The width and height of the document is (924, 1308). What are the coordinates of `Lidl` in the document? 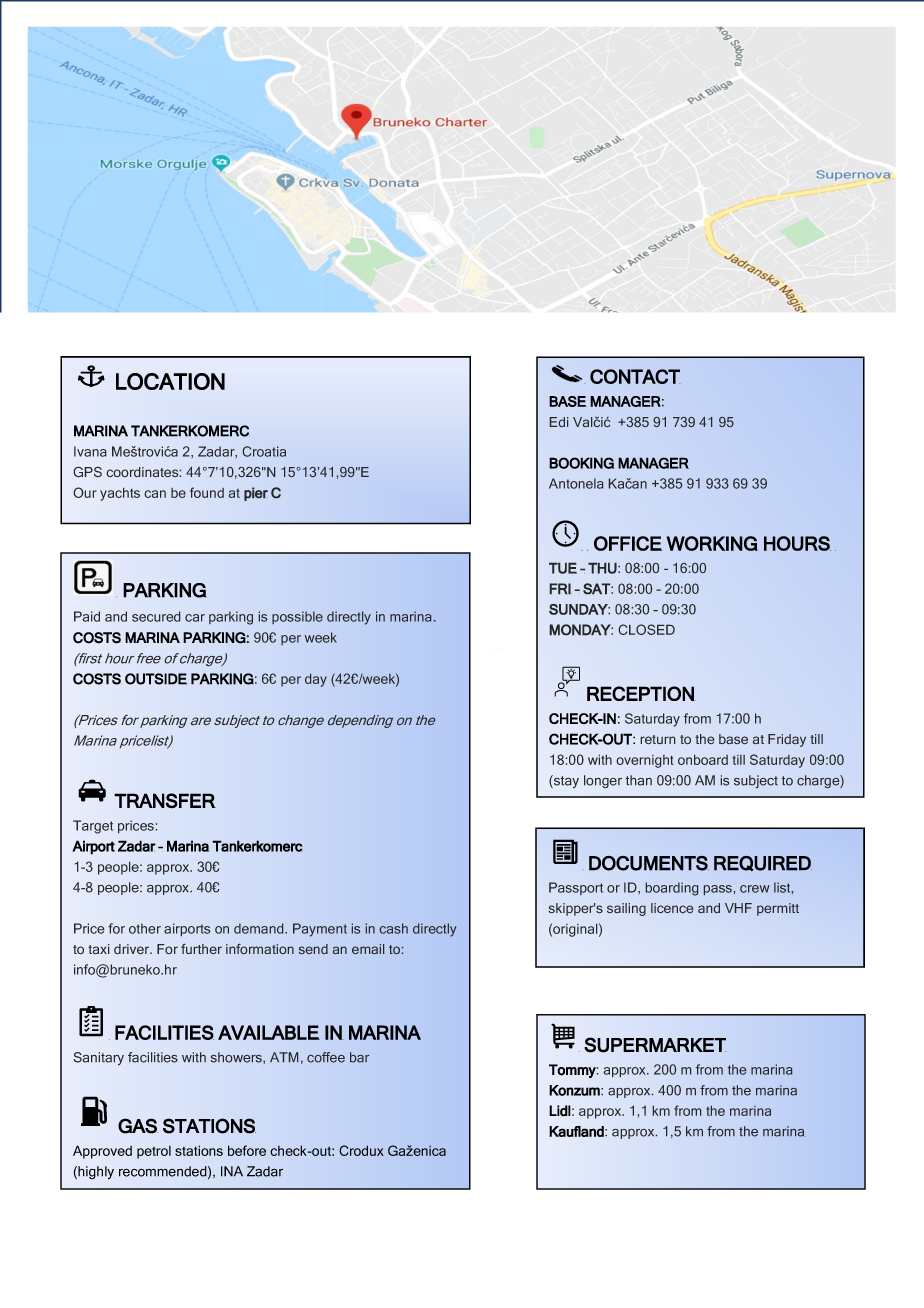 It's located at (560, 1111).
